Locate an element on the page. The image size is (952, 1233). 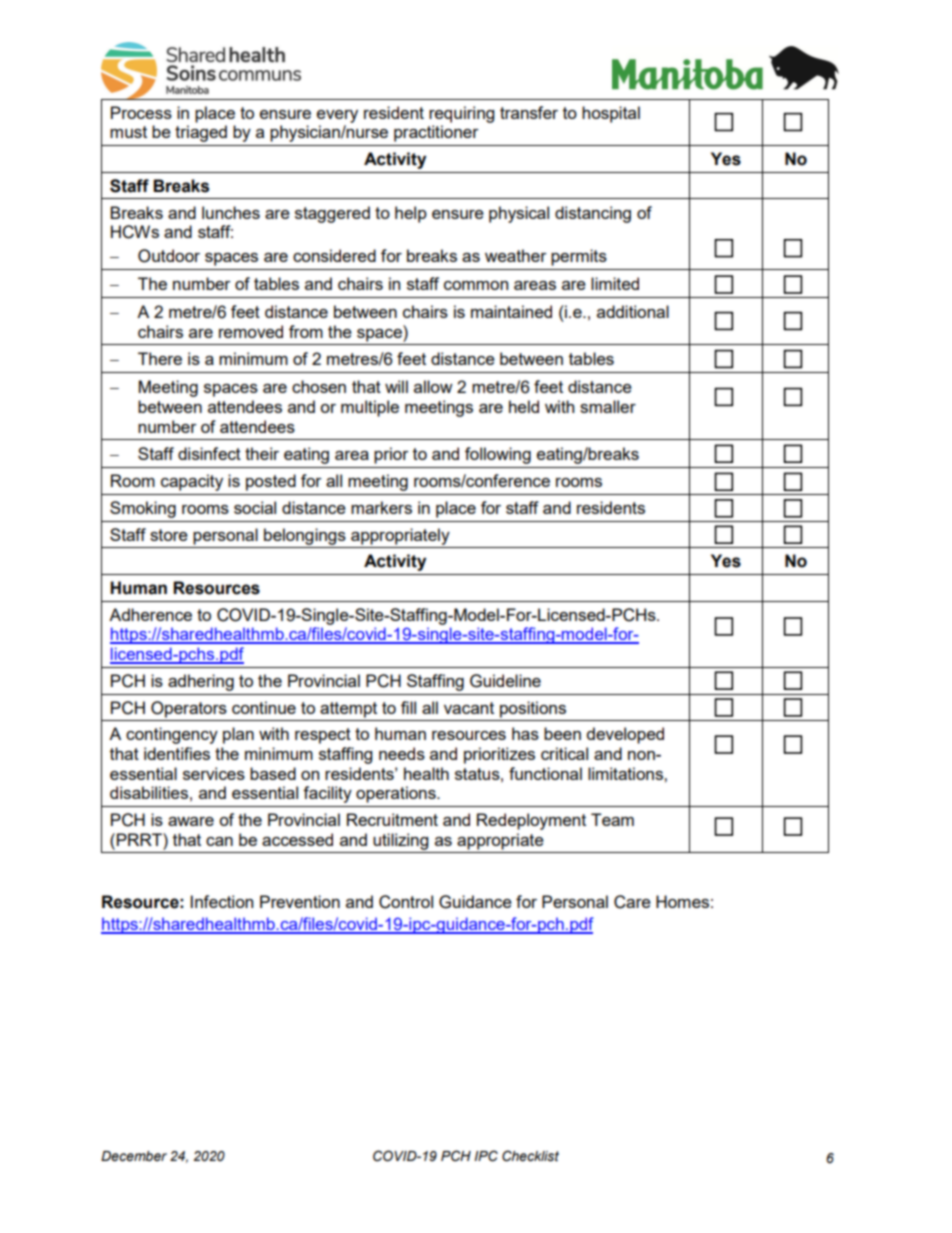
Guideline is located at coordinates (505, 681).
